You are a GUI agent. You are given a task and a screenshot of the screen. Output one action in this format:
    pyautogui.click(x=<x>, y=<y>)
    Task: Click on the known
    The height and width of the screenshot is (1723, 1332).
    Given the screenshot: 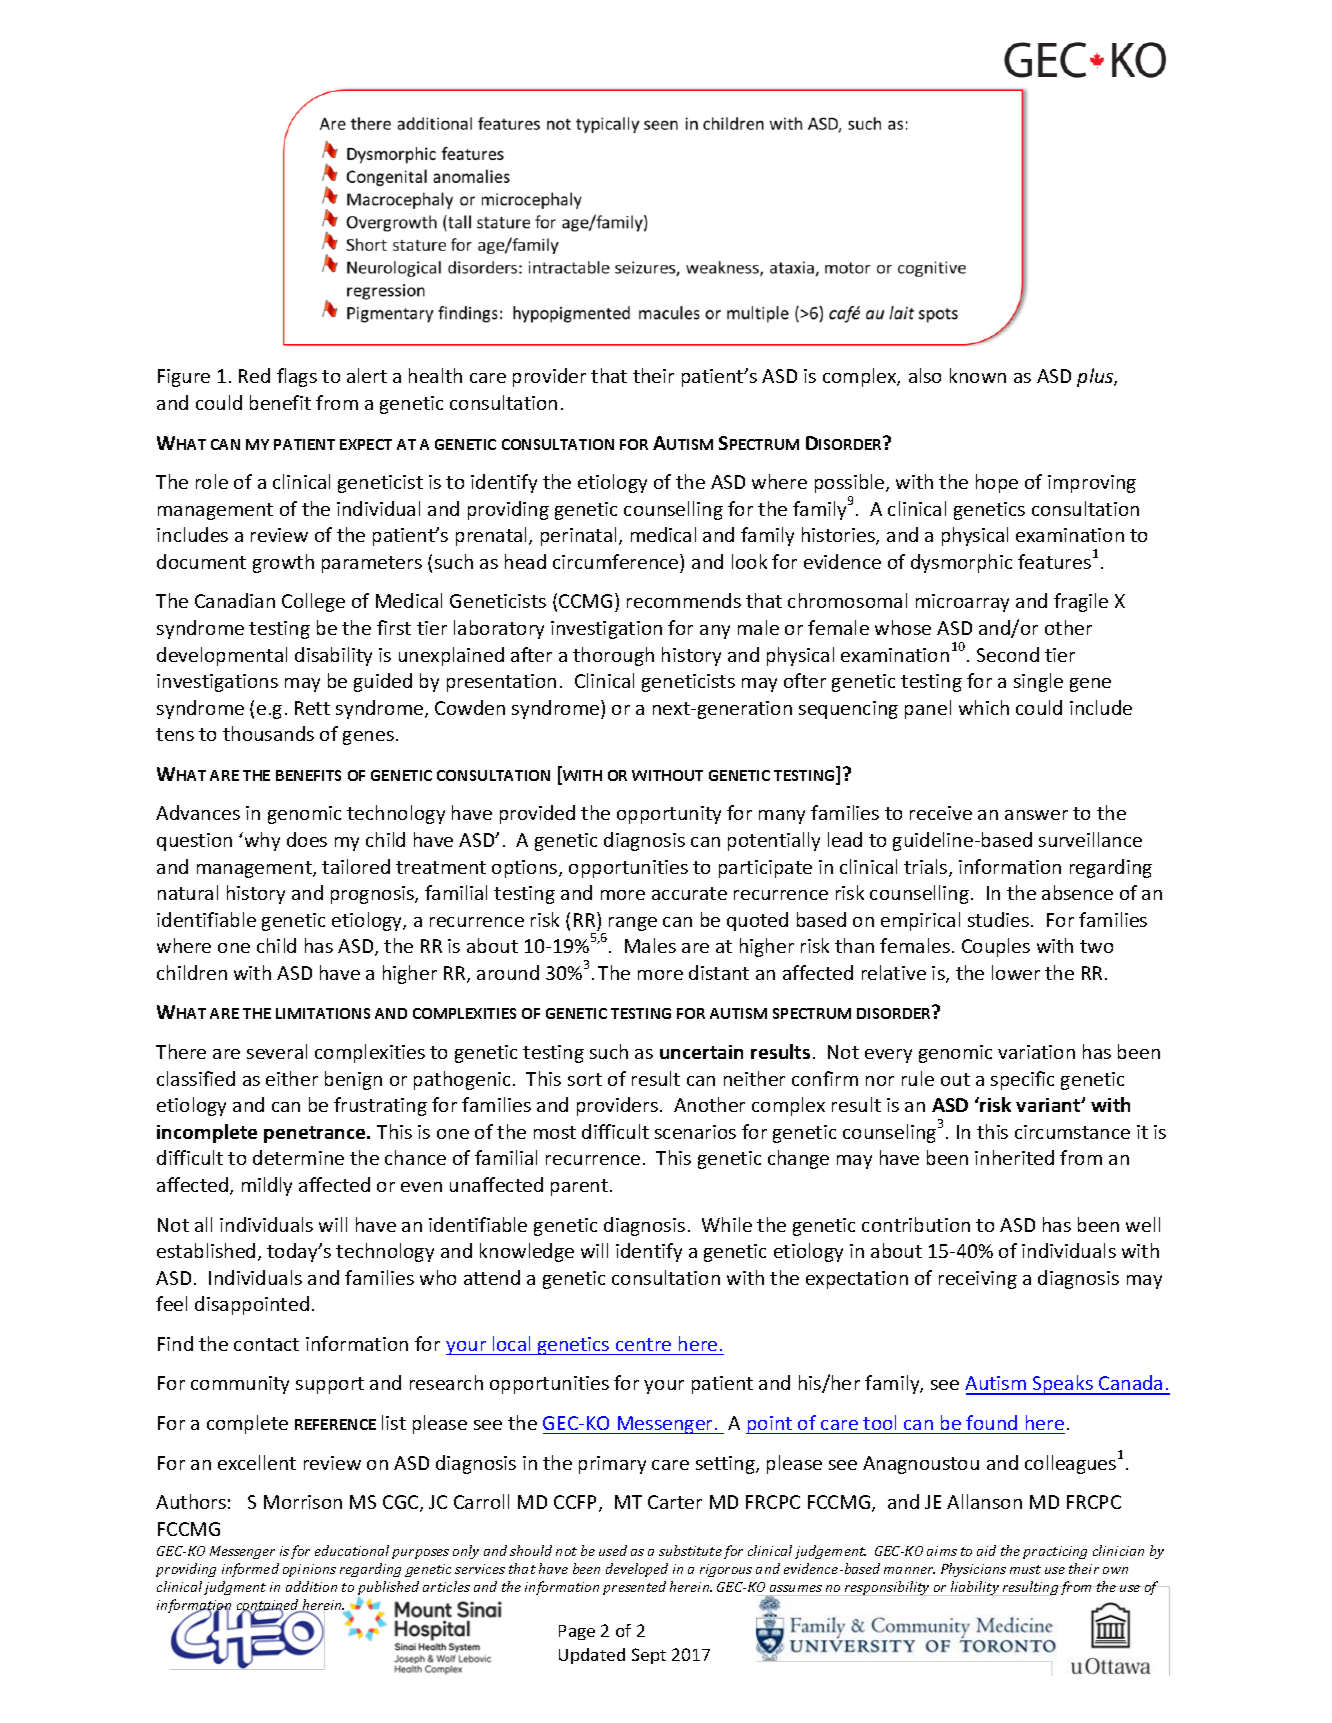 What is the action you would take?
    pyautogui.click(x=978, y=375)
